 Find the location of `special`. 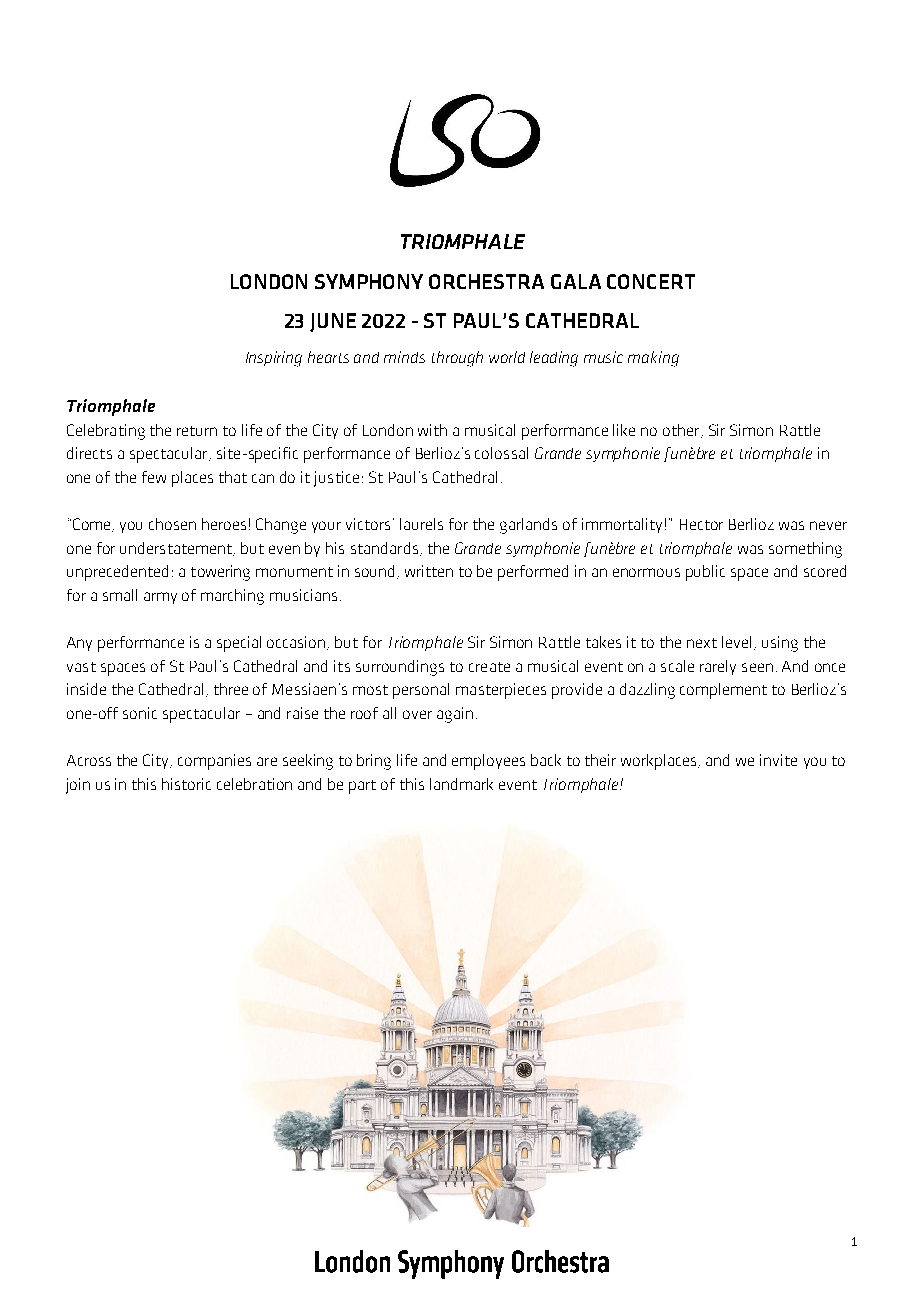

special is located at coordinates (239, 644).
